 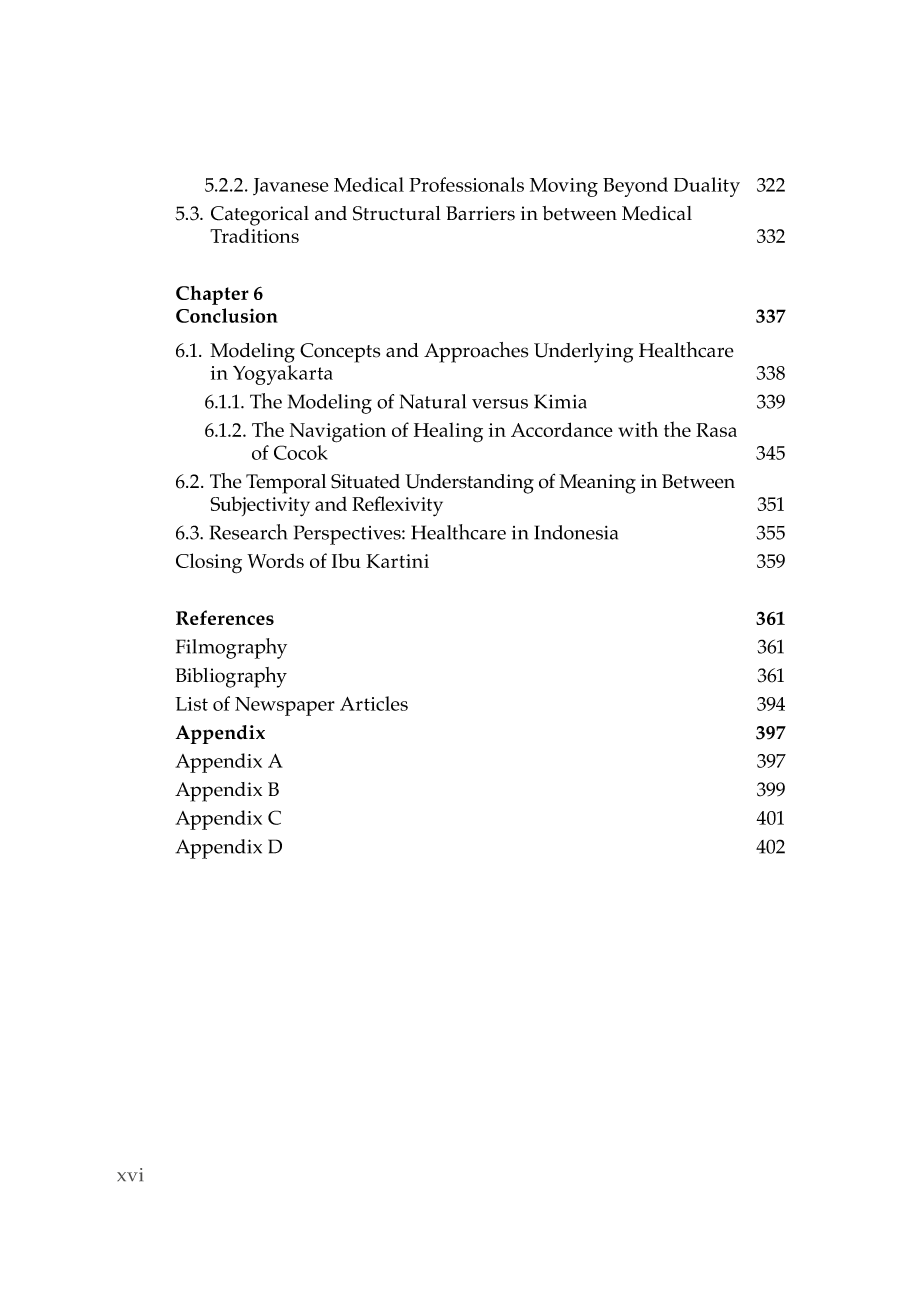 I want to click on Articles, so click(x=374, y=703).
